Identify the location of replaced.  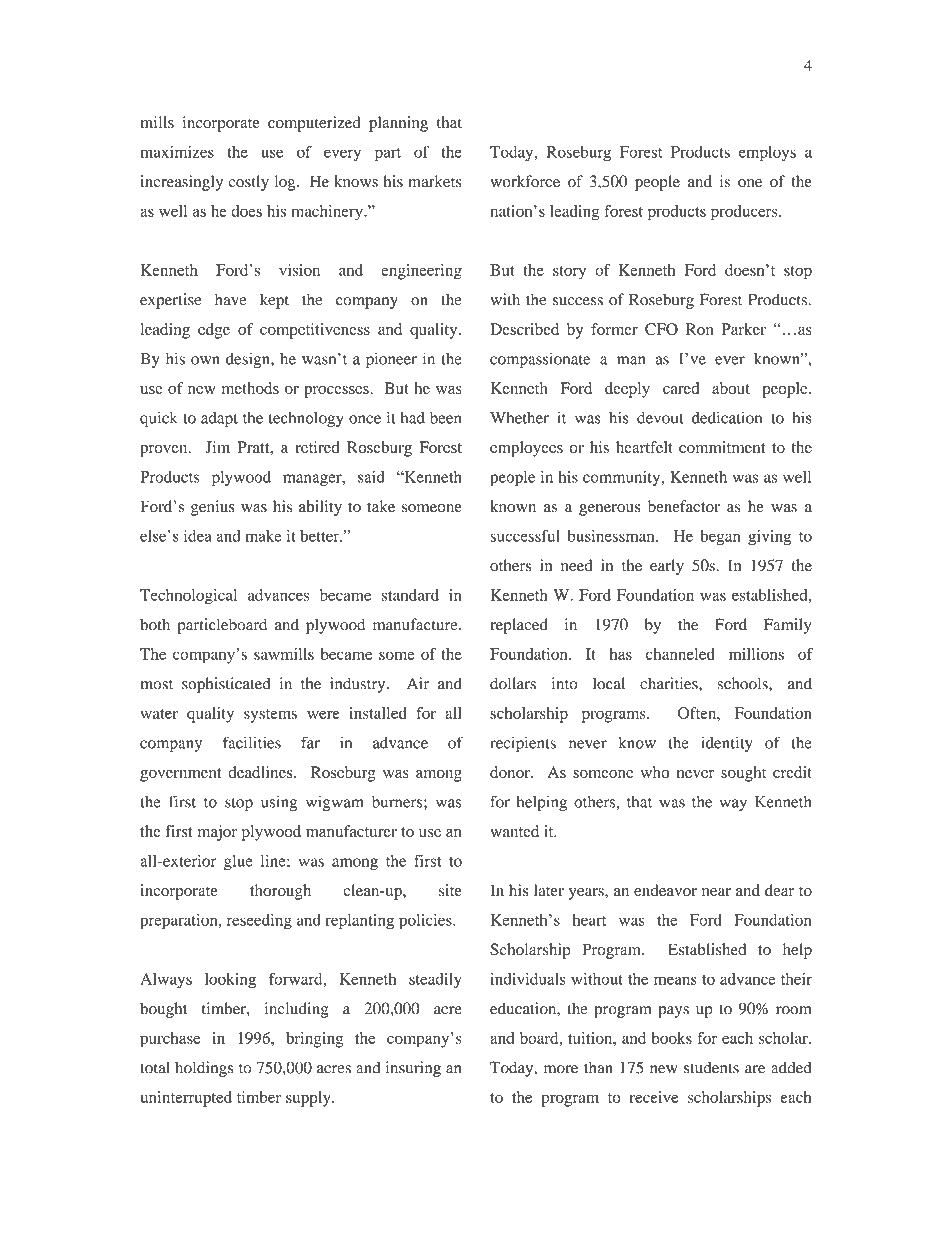
(519, 626).
